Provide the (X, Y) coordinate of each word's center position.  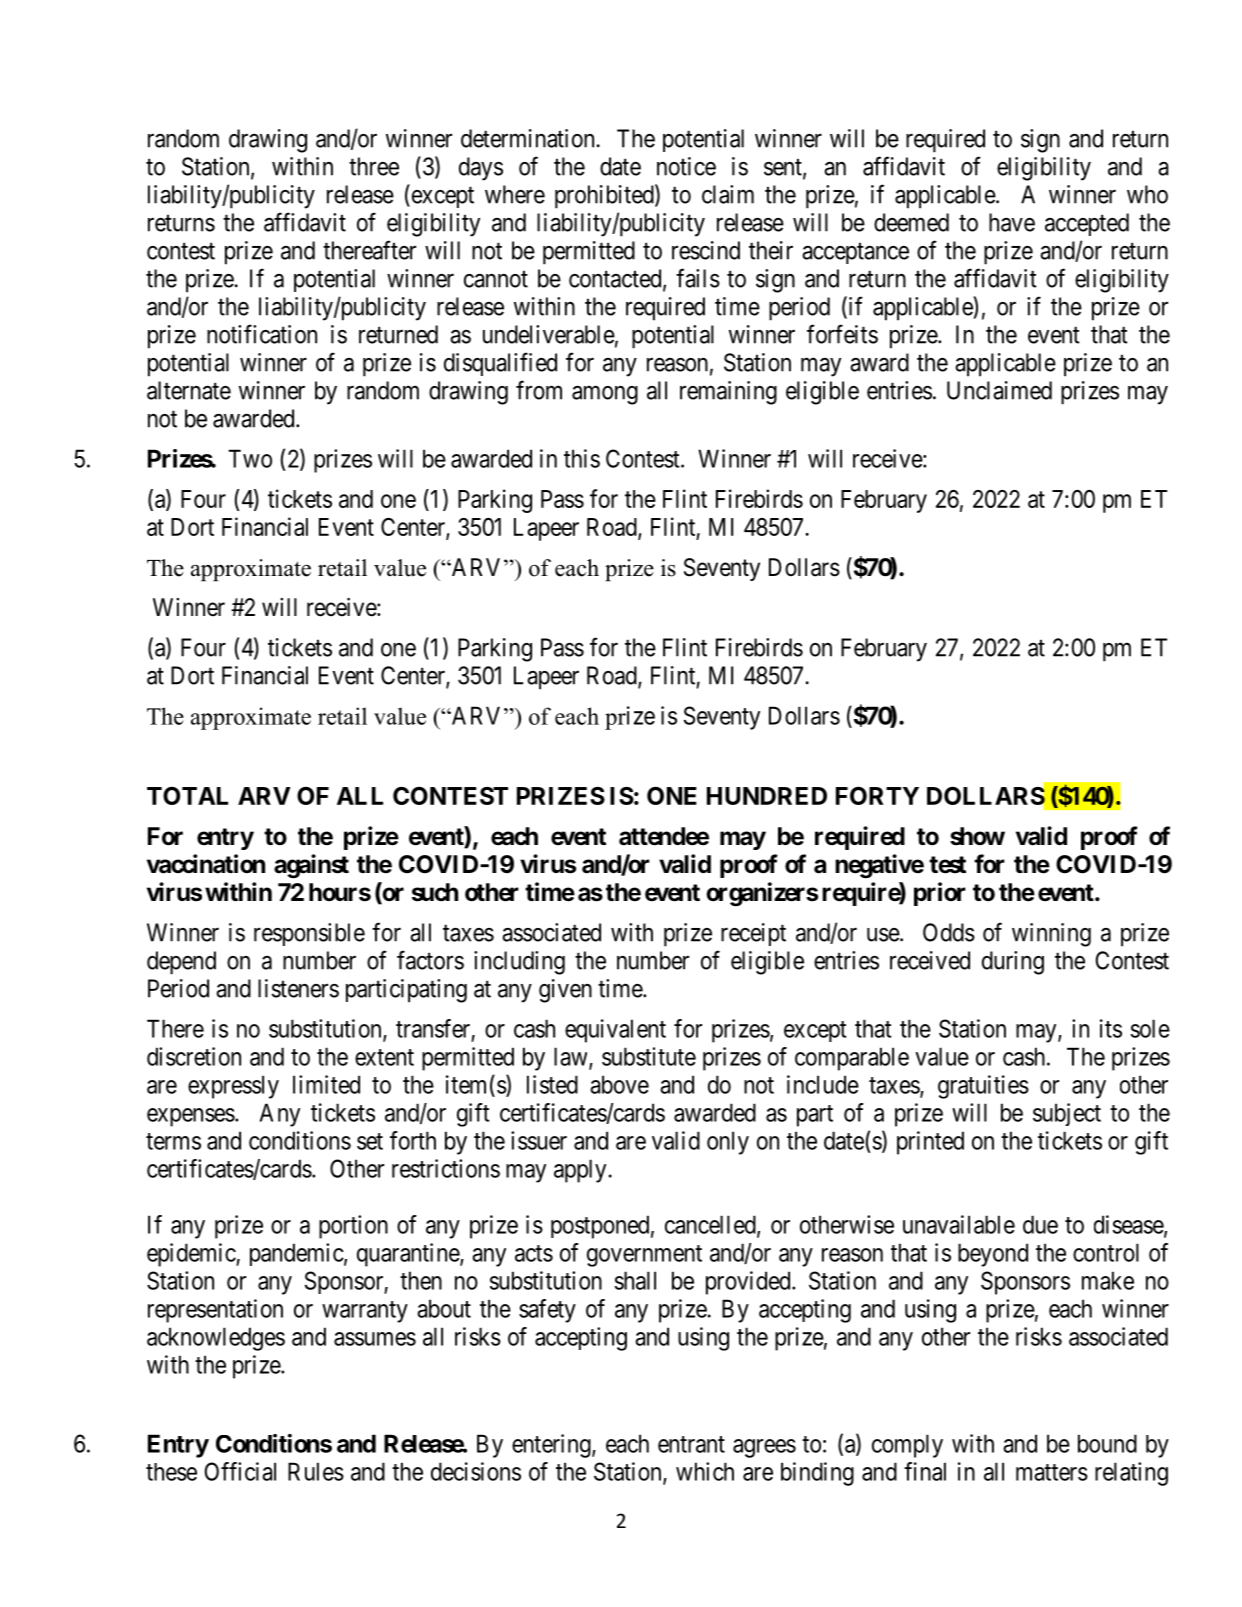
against (311, 866)
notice (686, 166)
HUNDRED (767, 796)
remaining (728, 393)
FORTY (877, 796)
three (374, 166)
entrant (691, 1444)
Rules (316, 1471)
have (1012, 222)
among (605, 395)
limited (326, 1084)
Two (250, 458)
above (619, 1084)
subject (1067, 1114)
